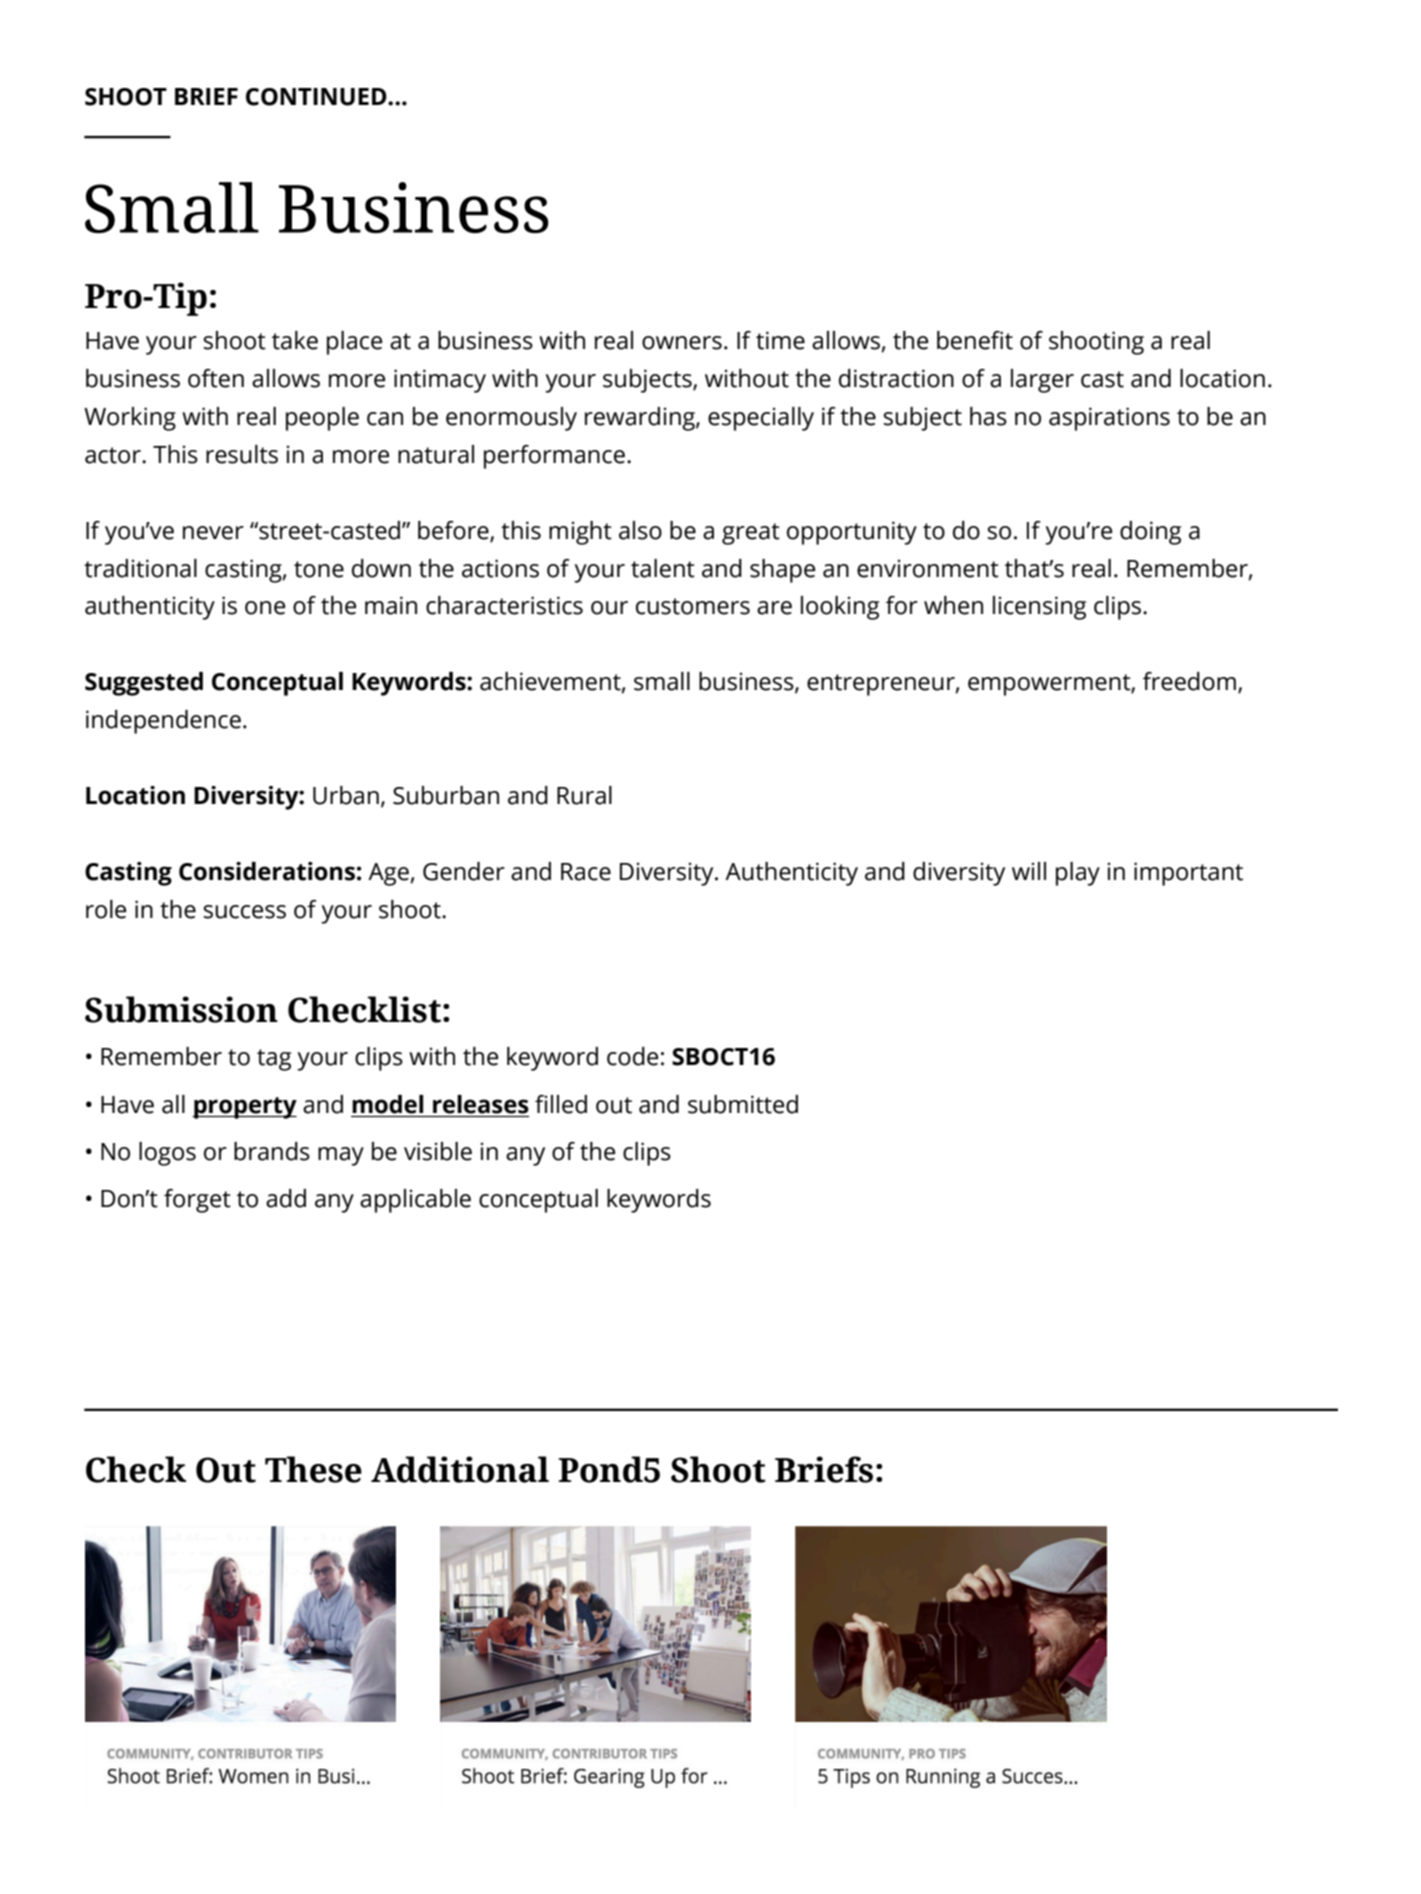 The height and width of the page is (1894, 1421). Describe the element at coordinates (313, 1469) in the page. I see `These` at that location.
